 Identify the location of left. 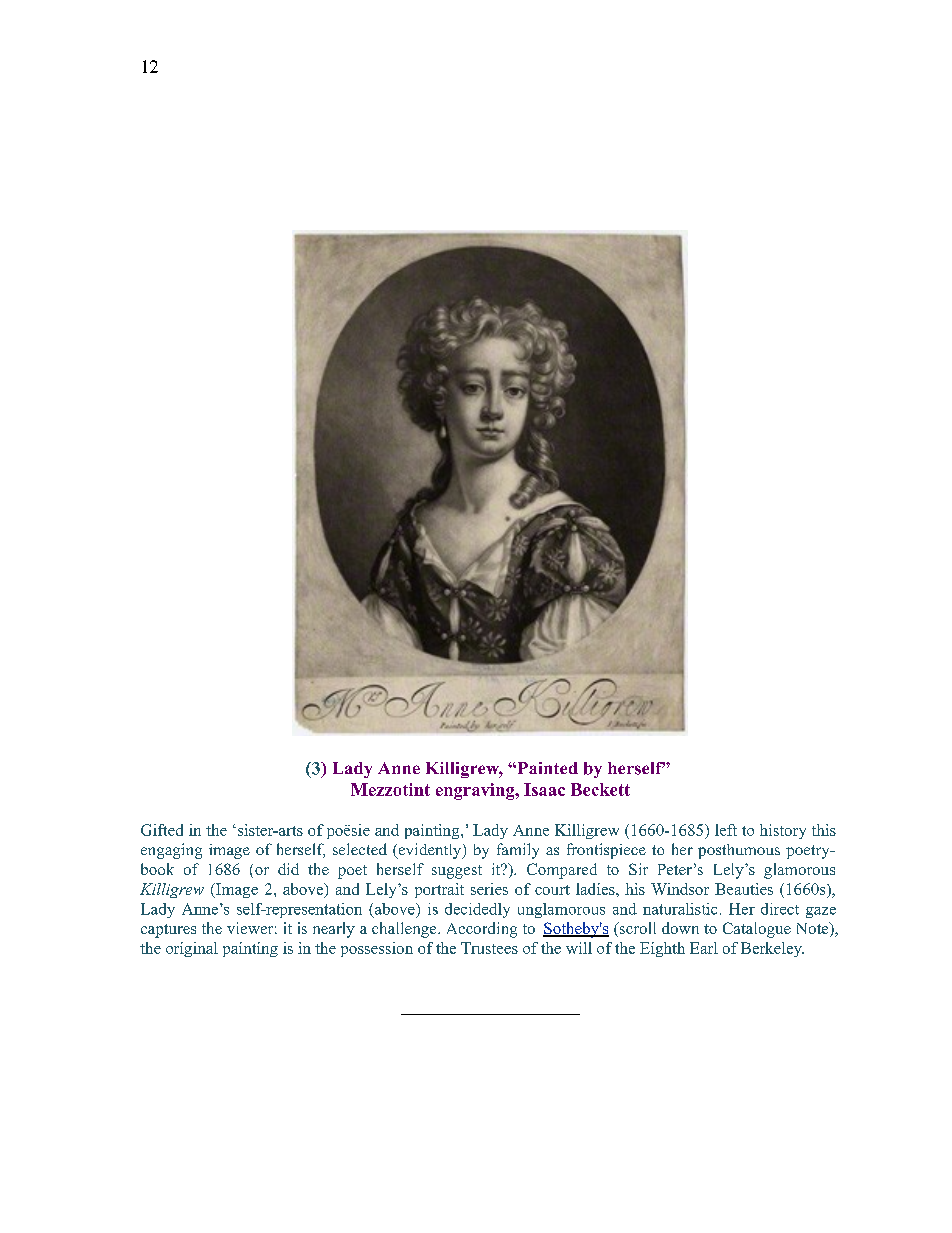
(726, 830).
